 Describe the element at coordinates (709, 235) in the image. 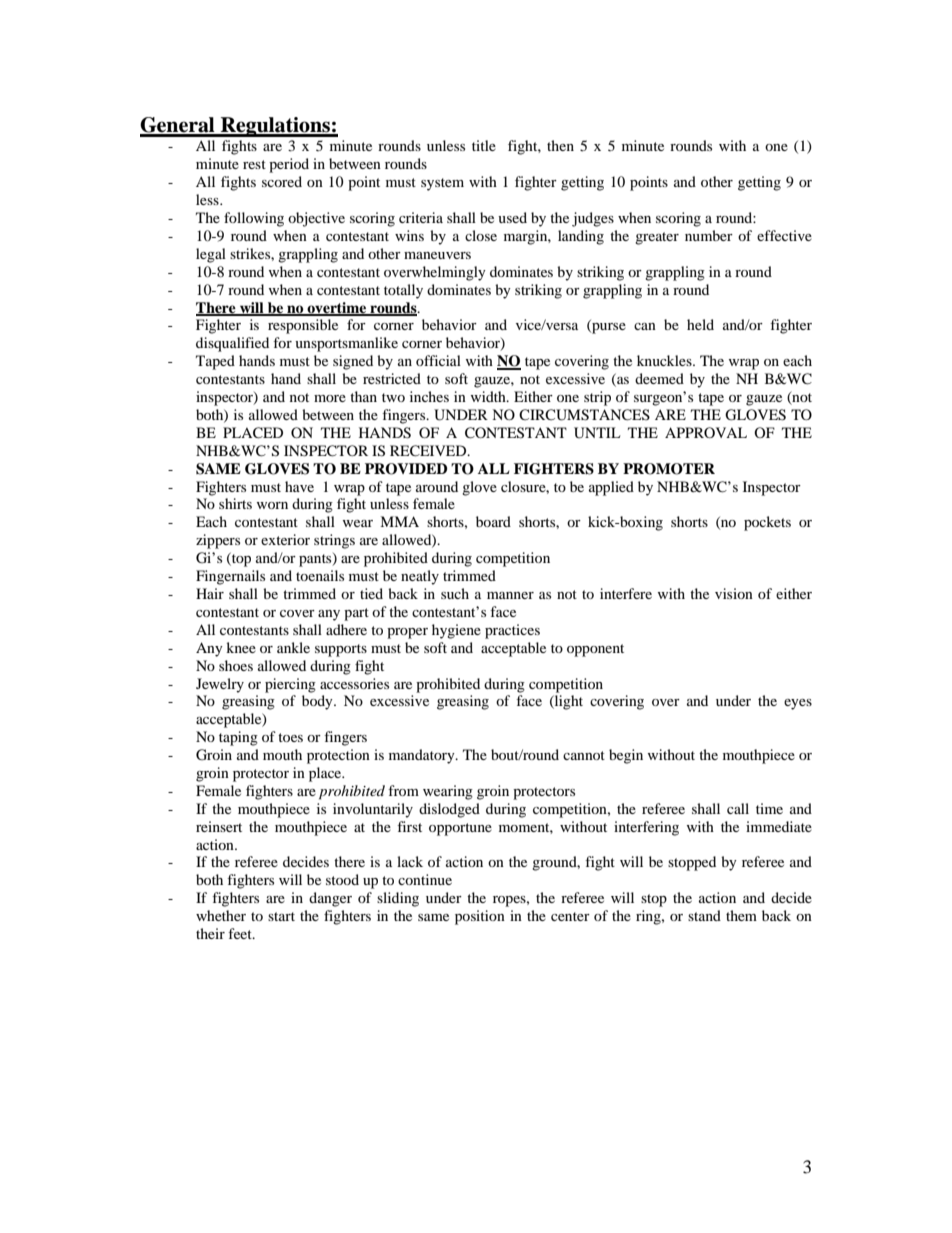

I see `number` at that location.
